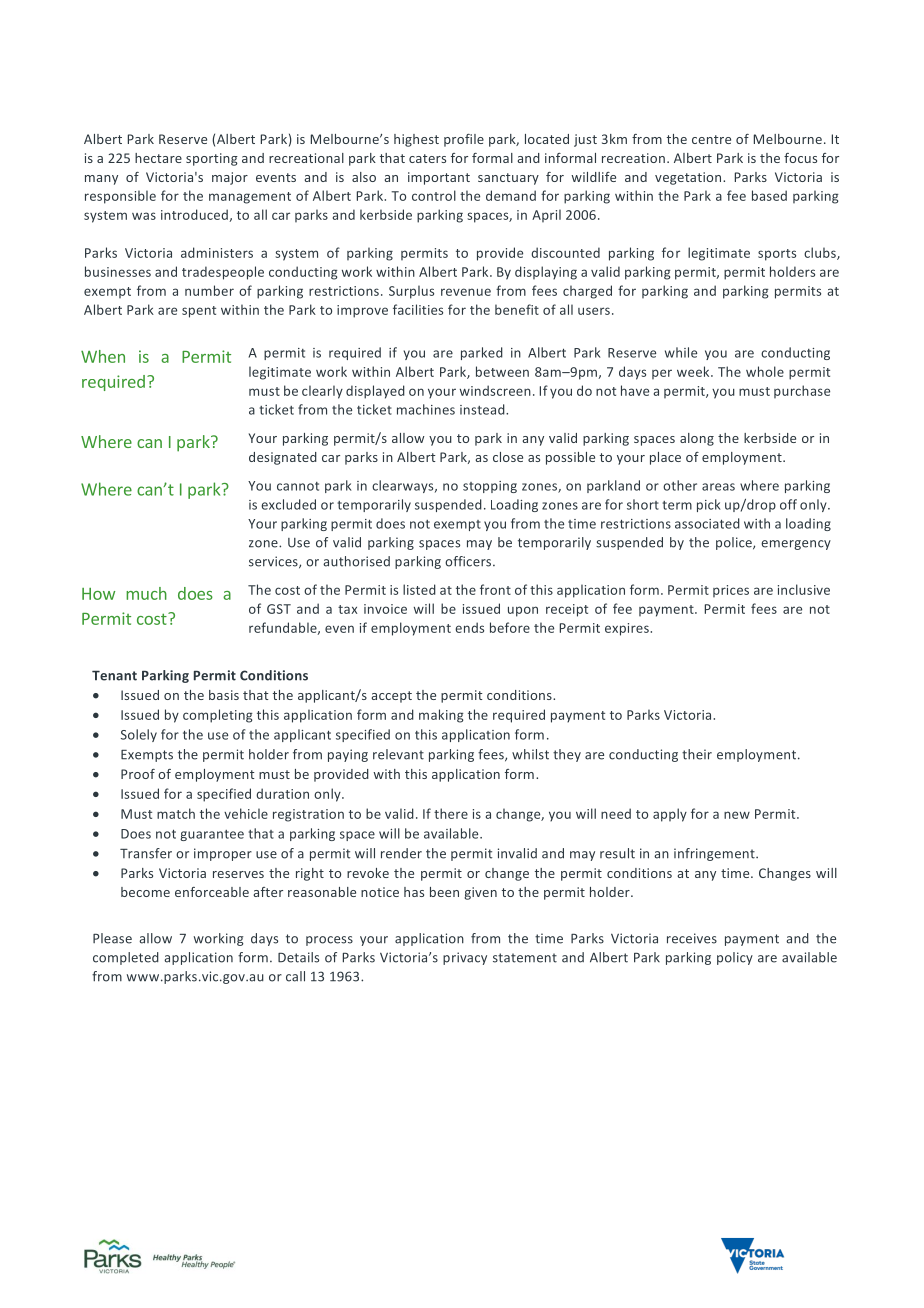 The height and width of the document is (1308, 924). What do you see at coordinates (146, 593) in the document?
I see `much` at bounding box center [146, 593].
